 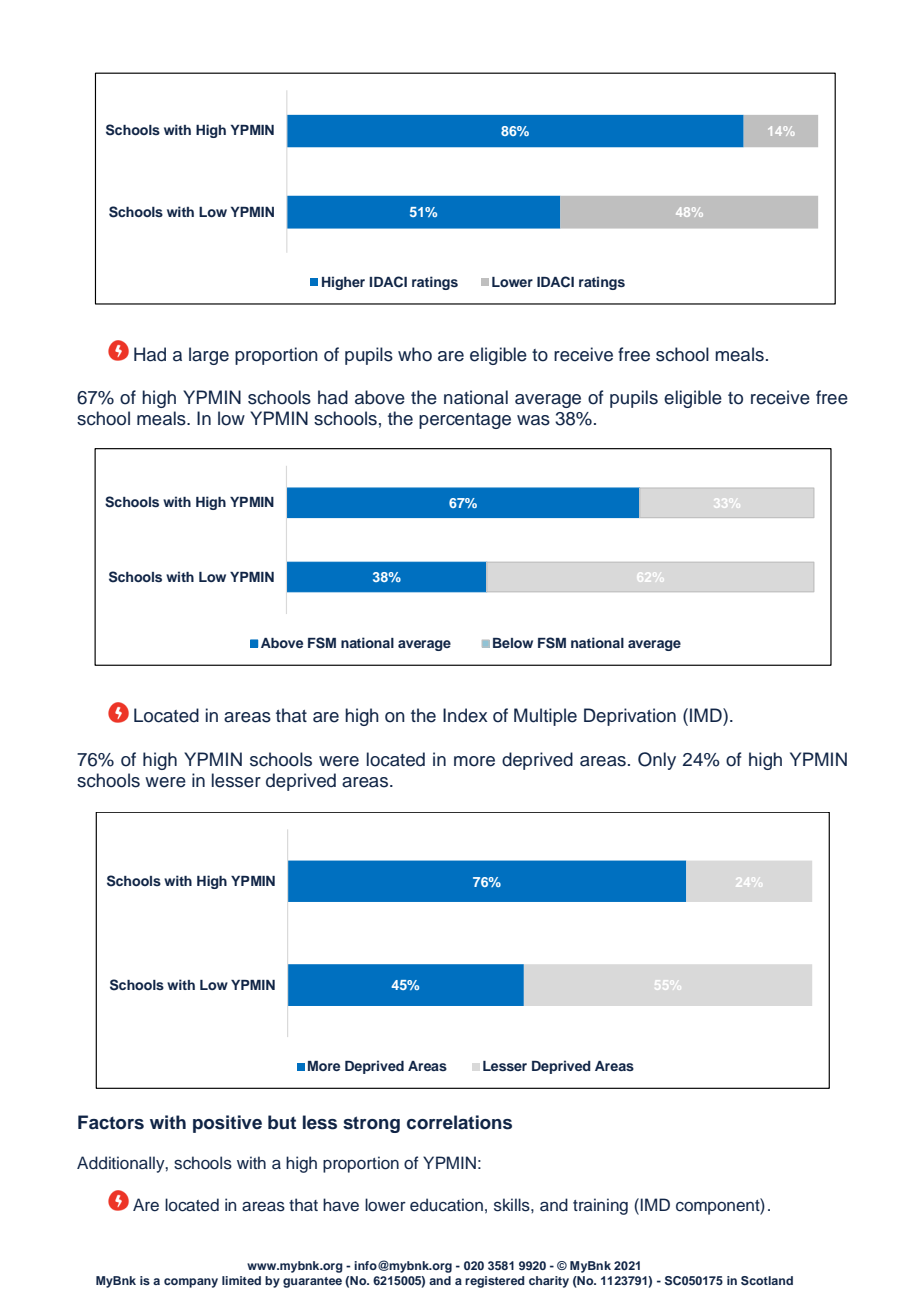 What do you see at coordinates (191, 1283) in the document?
I see `company` at bounding box center [191, 1283].
